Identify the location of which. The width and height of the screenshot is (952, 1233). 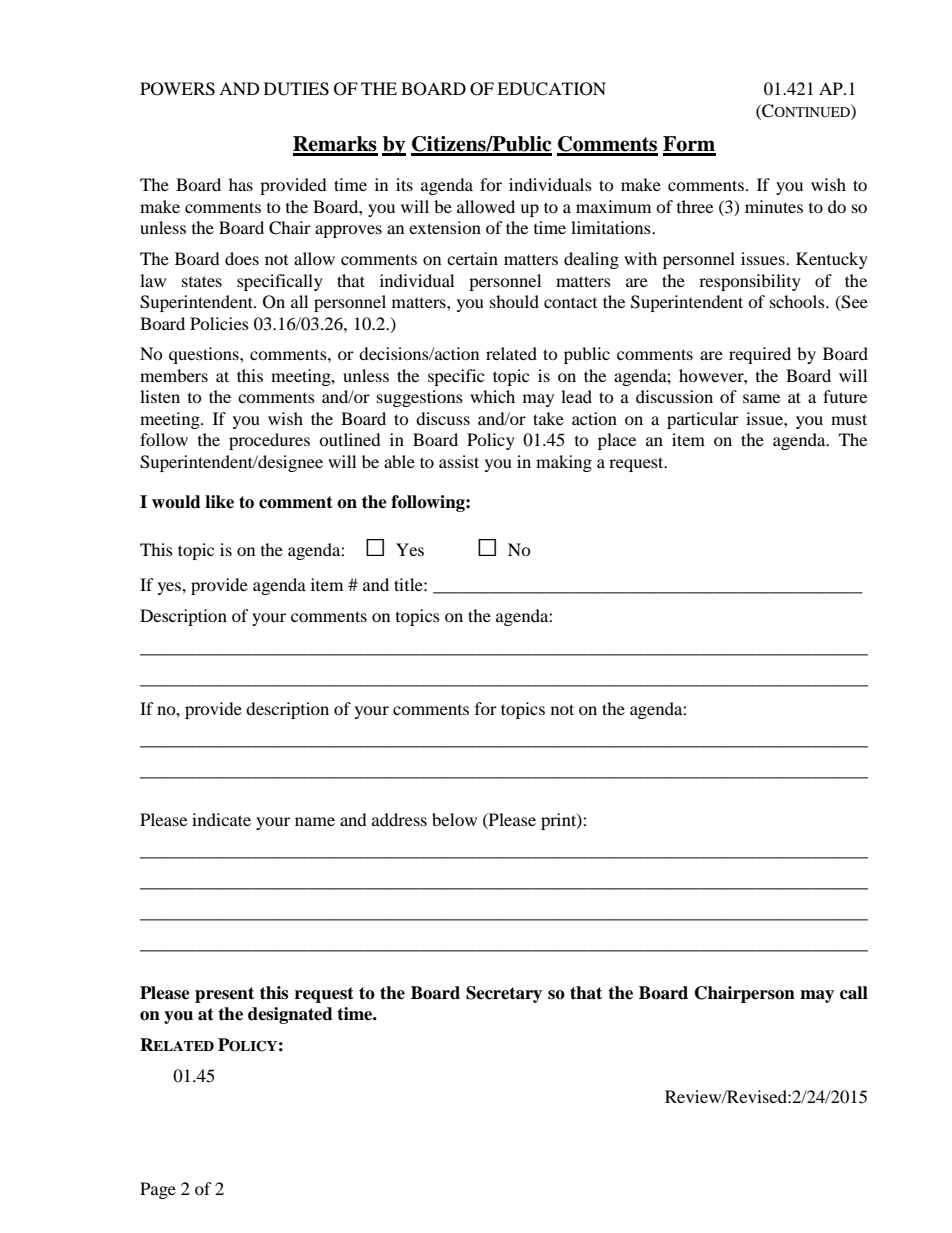
(492, 396).
